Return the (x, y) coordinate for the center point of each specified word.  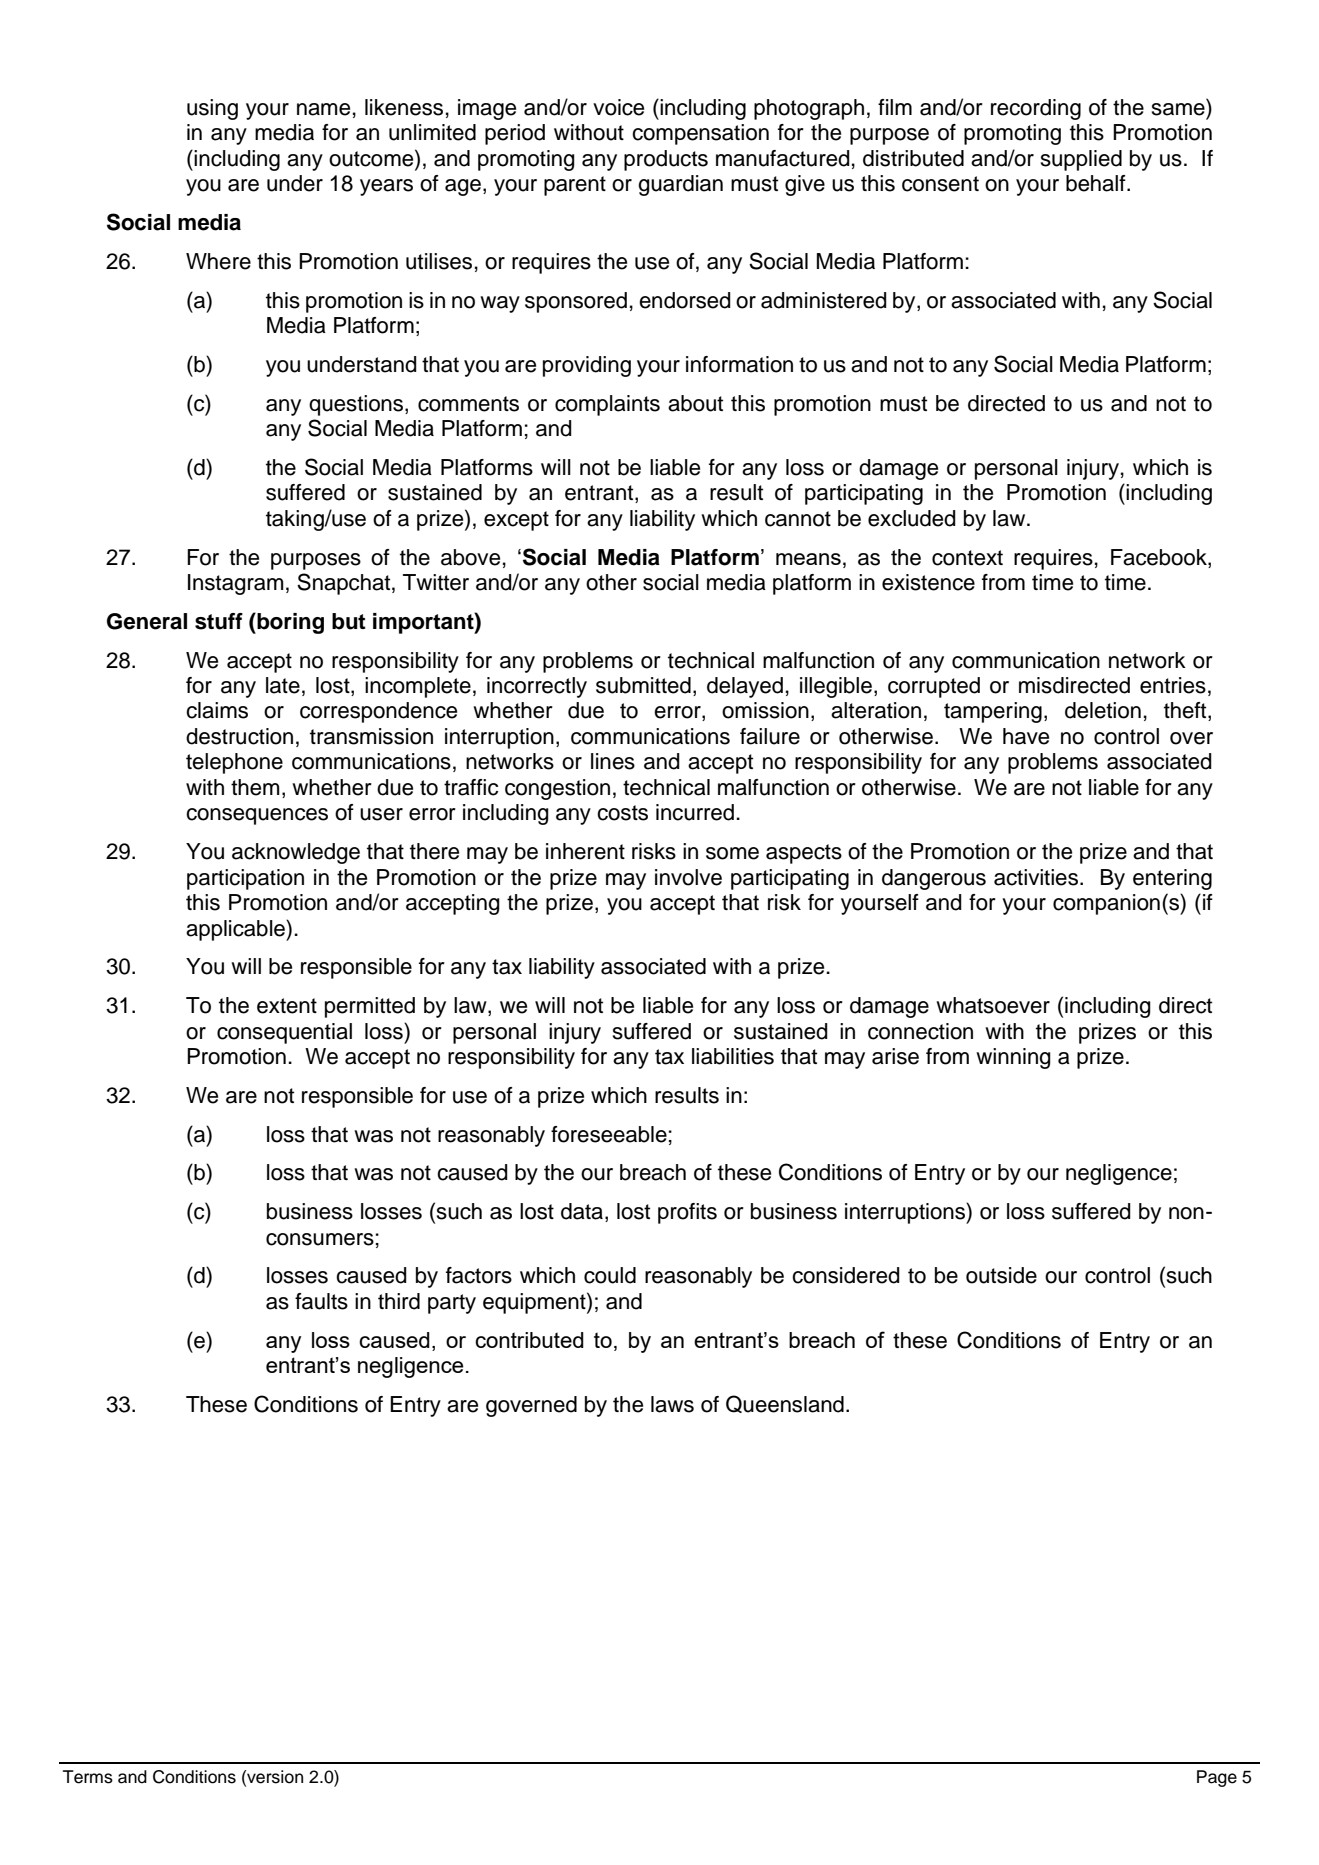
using (212, 109)
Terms (88, 1777)
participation (245, 879)
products (666, 160)
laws (672, 1404)
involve (688, 877)
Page (1217, 1778)
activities (1036, 877)
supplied (1081, 160)
